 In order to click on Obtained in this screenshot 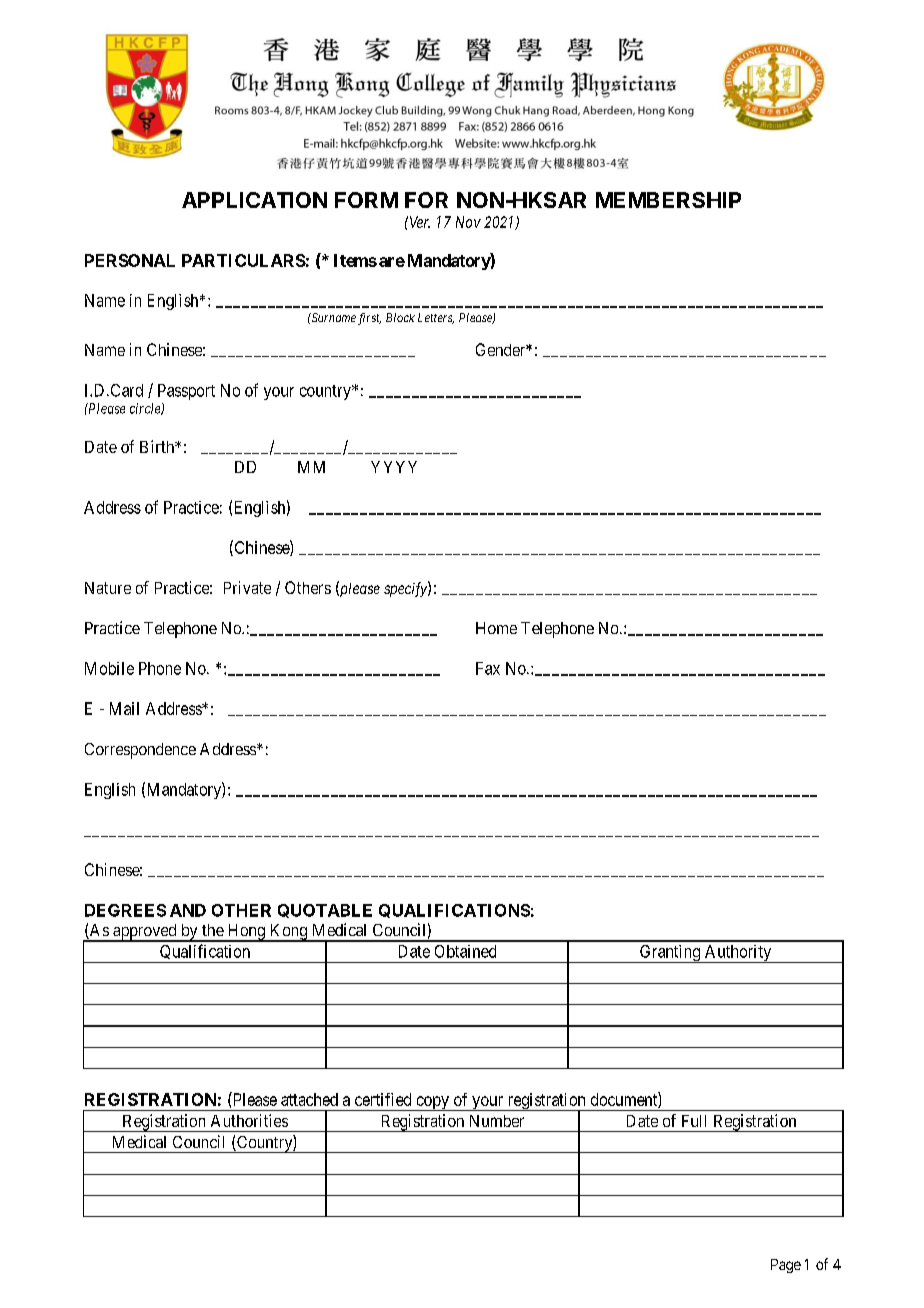, I will do `click(465, 951)`.
